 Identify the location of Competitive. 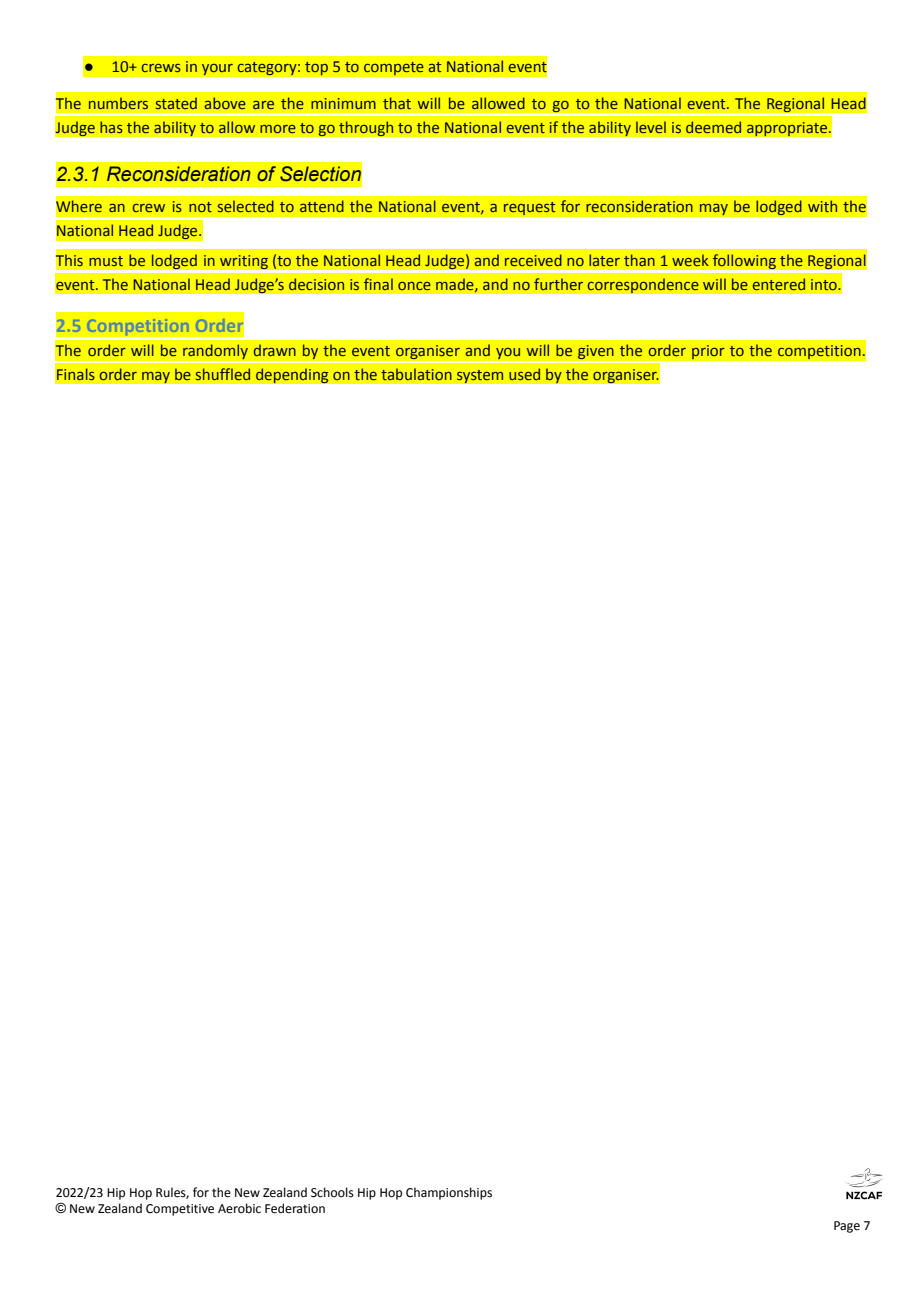
(180, 1210).
